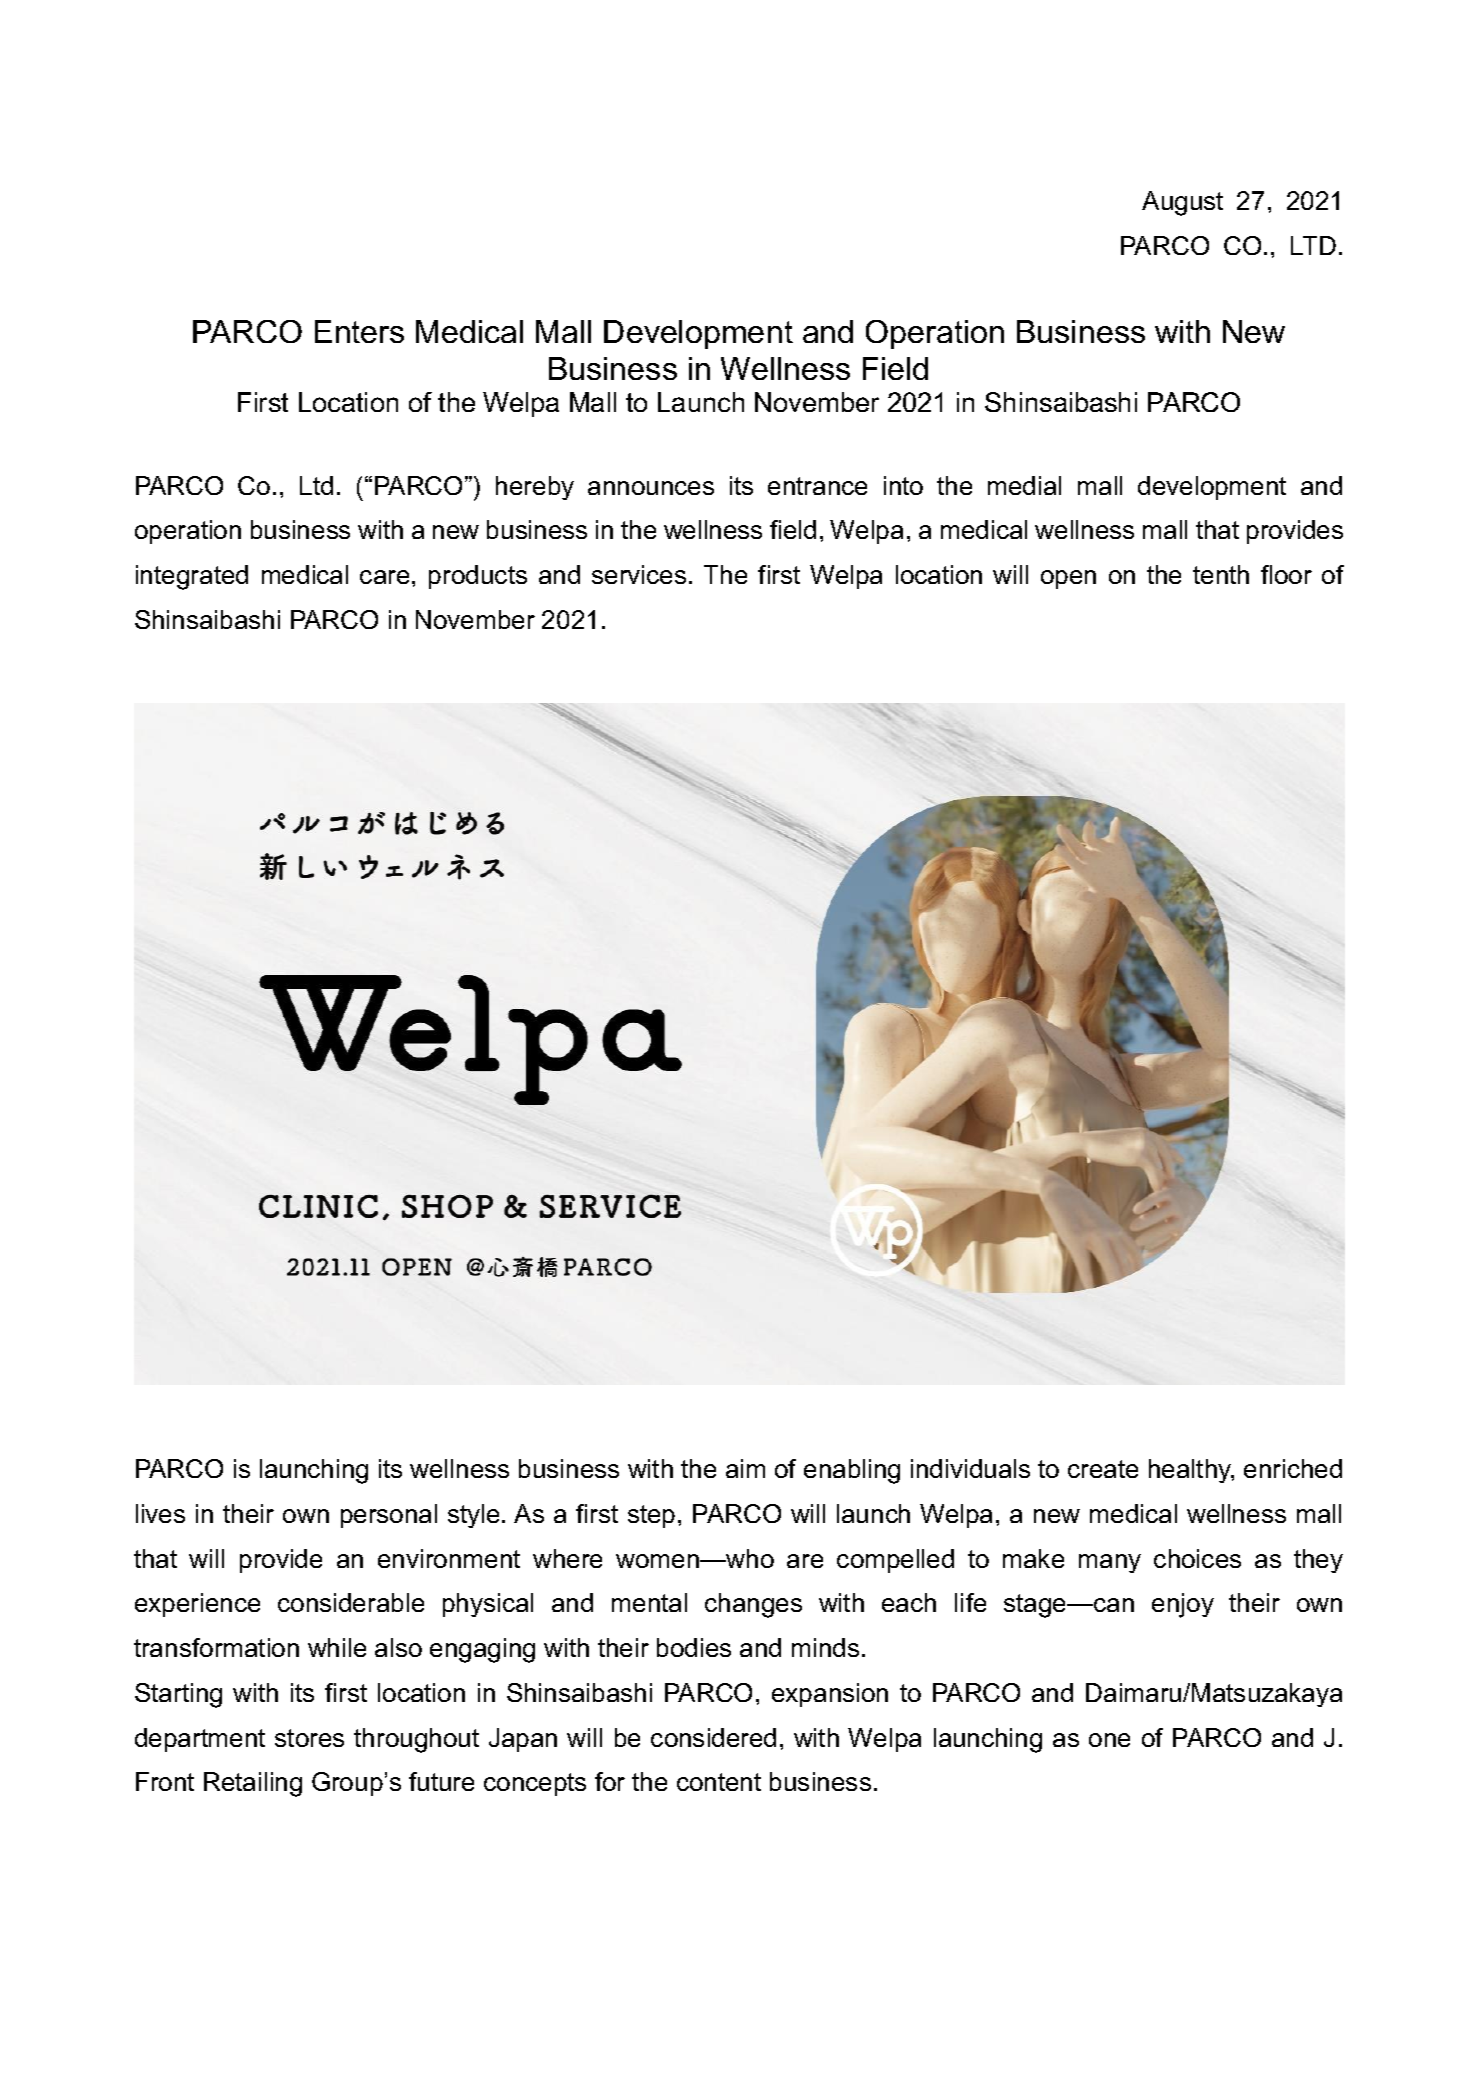 Image resolution: width=1478 pixels, height=2091 pixels. Describe the element at coordinates (852, 1471) in the screenshot. I see `enabling` at that location.
